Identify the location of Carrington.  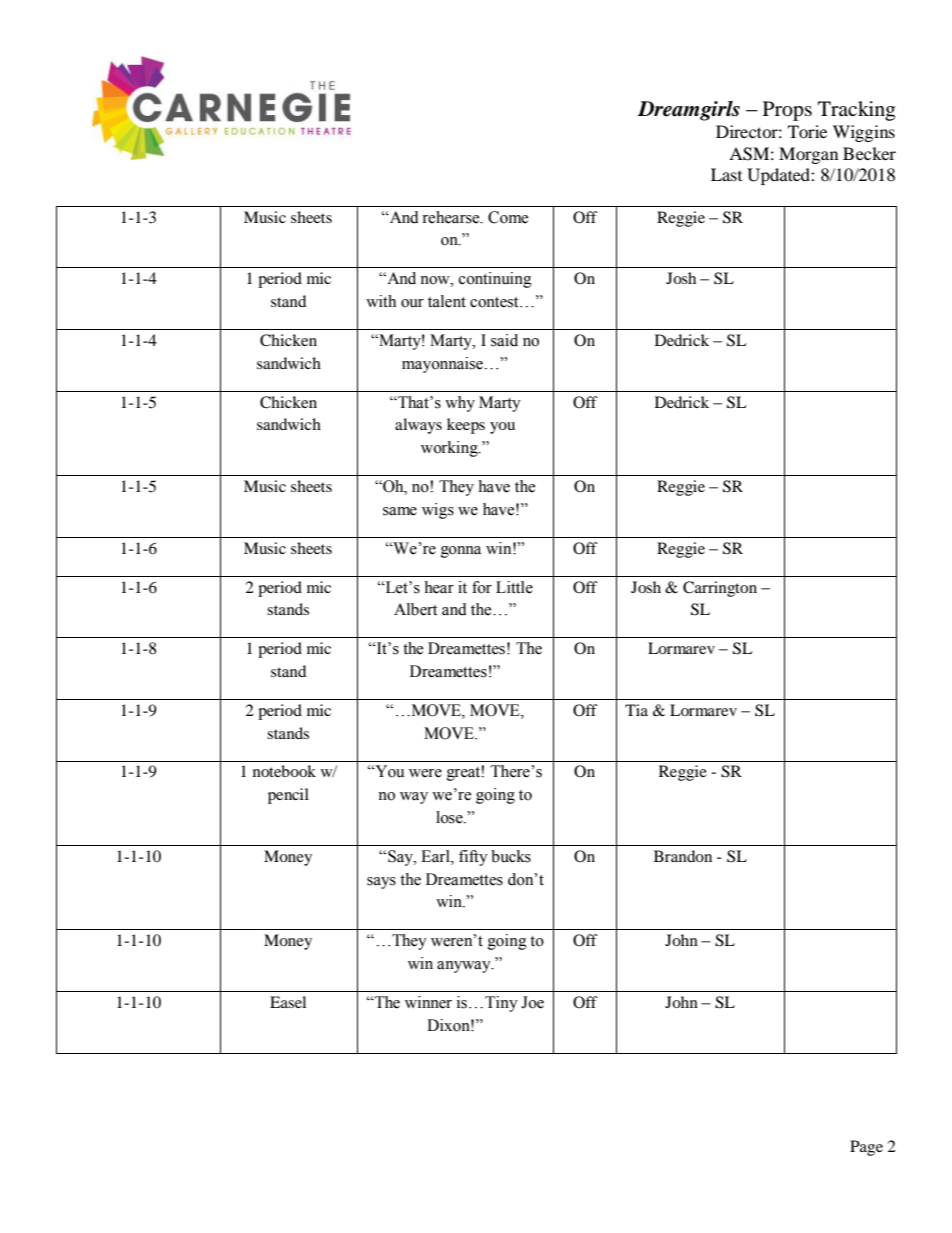
(720, 589).
